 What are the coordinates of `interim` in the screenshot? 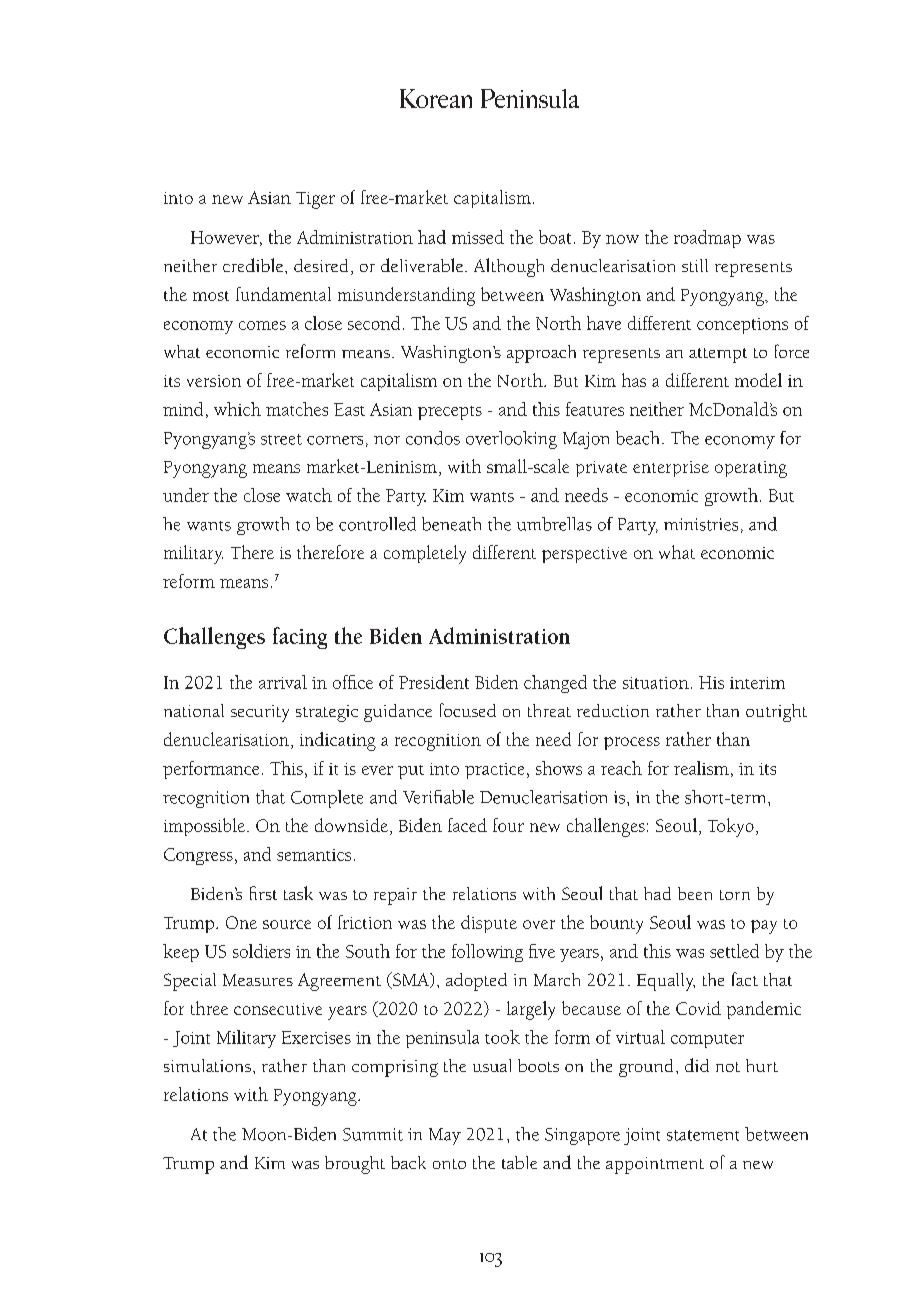 It's located at (757, 683).
